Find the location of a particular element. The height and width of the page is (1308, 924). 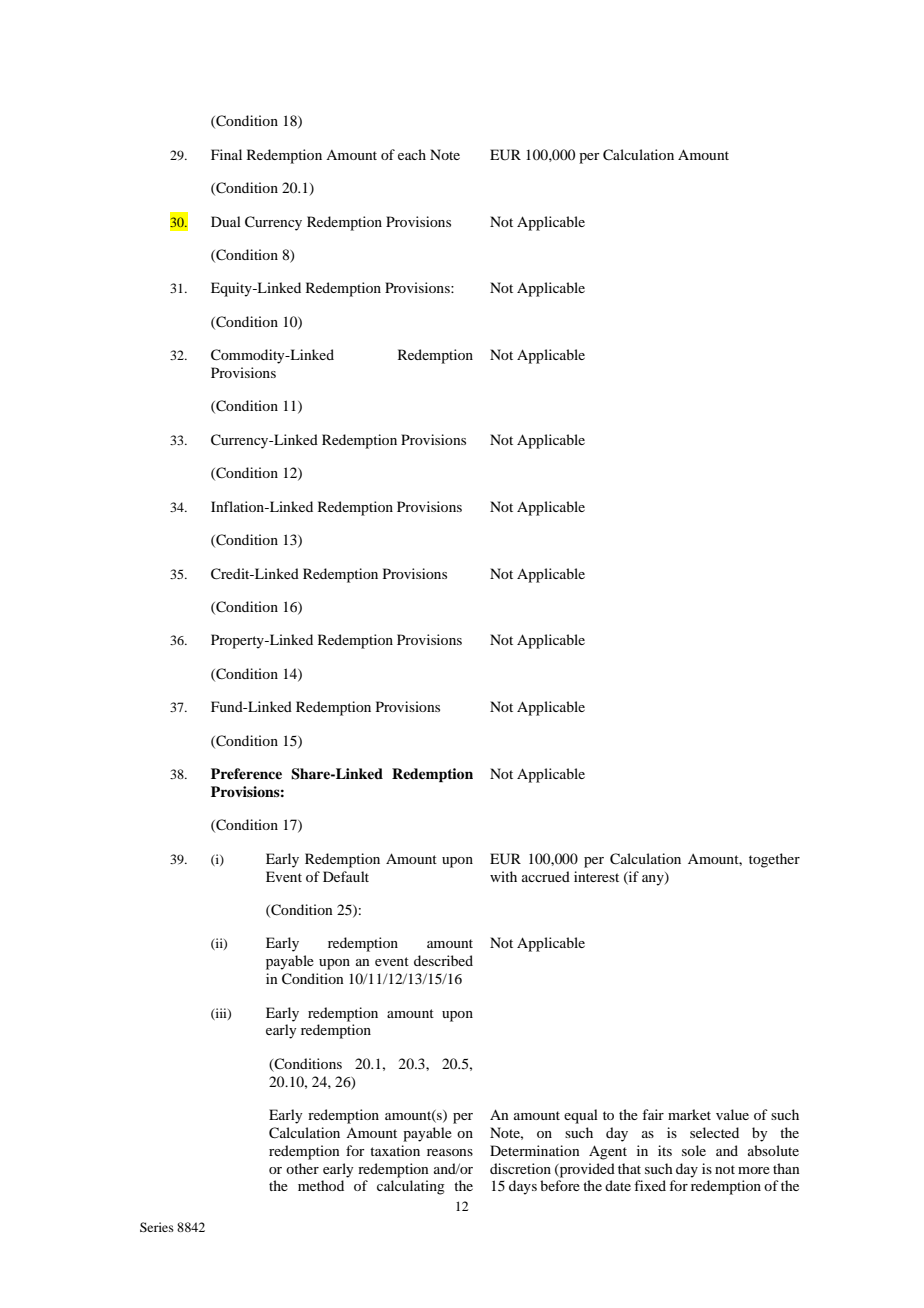

each is located at coordinates (412, 154).
